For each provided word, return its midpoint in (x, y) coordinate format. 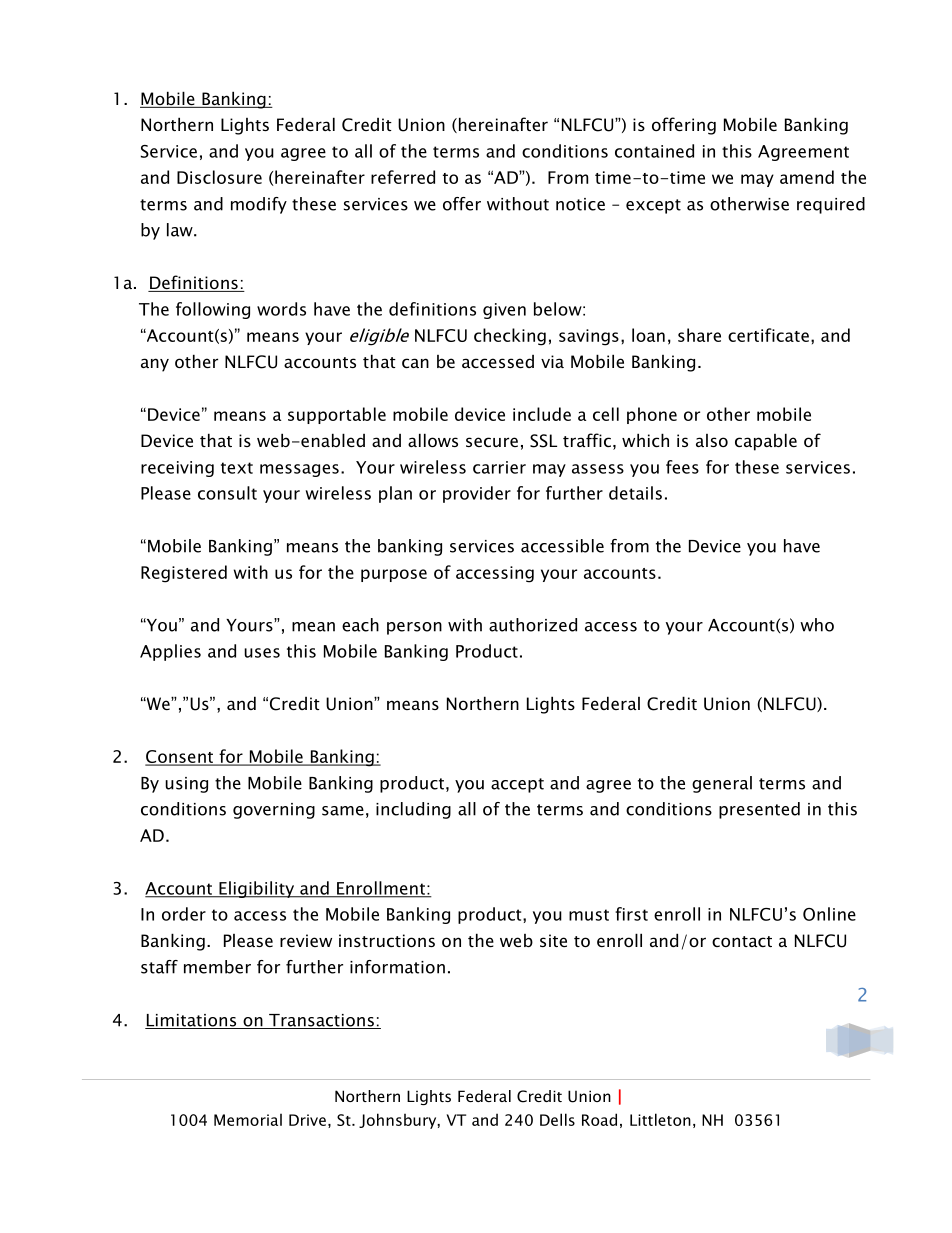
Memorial (248, 1120)
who (817, 625)
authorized (533, 625)
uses (262, 653)
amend (807, 177)
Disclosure (219, 177)
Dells (557, 1119)
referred (403, 177)
